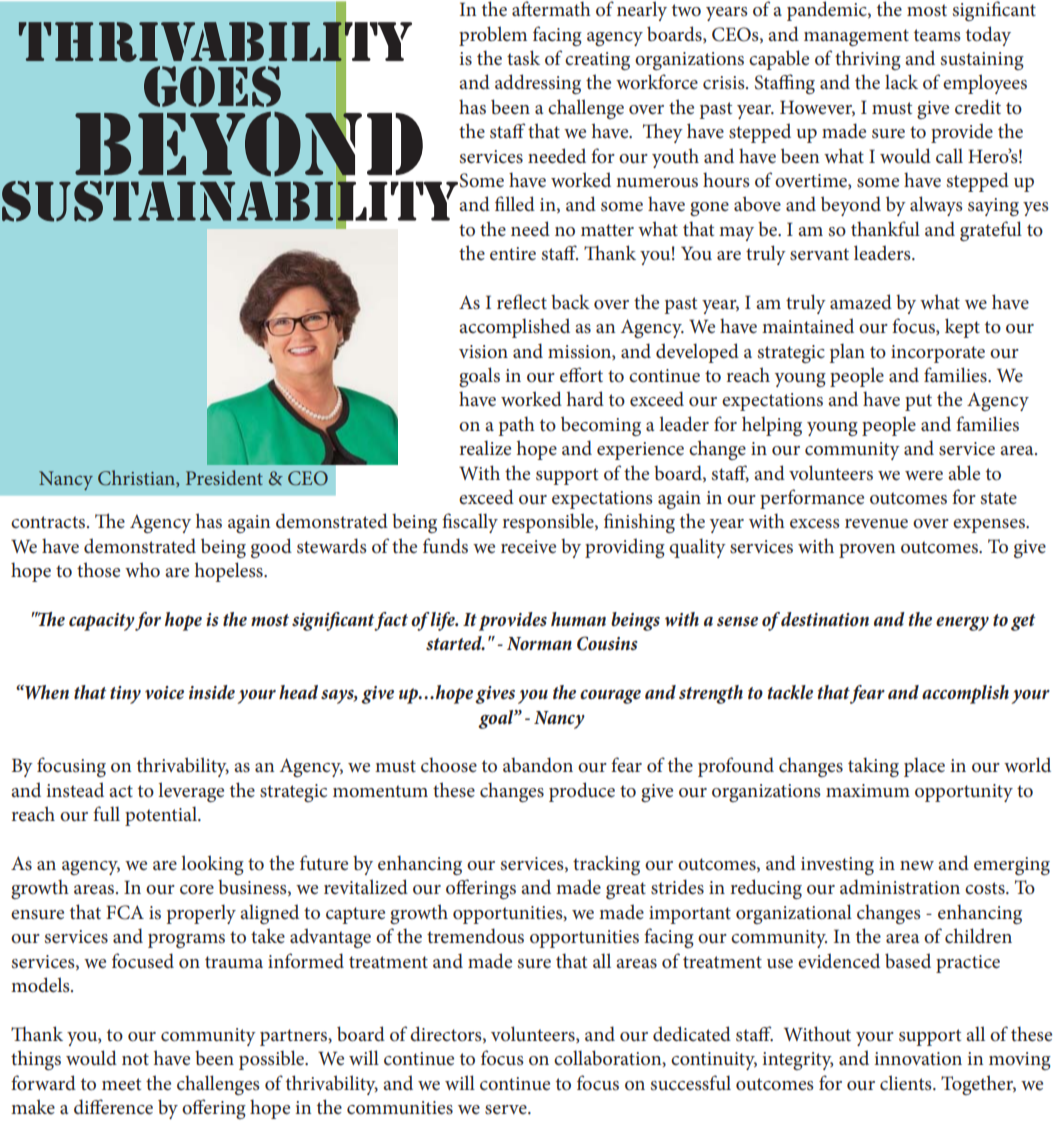  Describe the element at coordinates (937, 35) in the screenshot. I see `teams` at that location.
